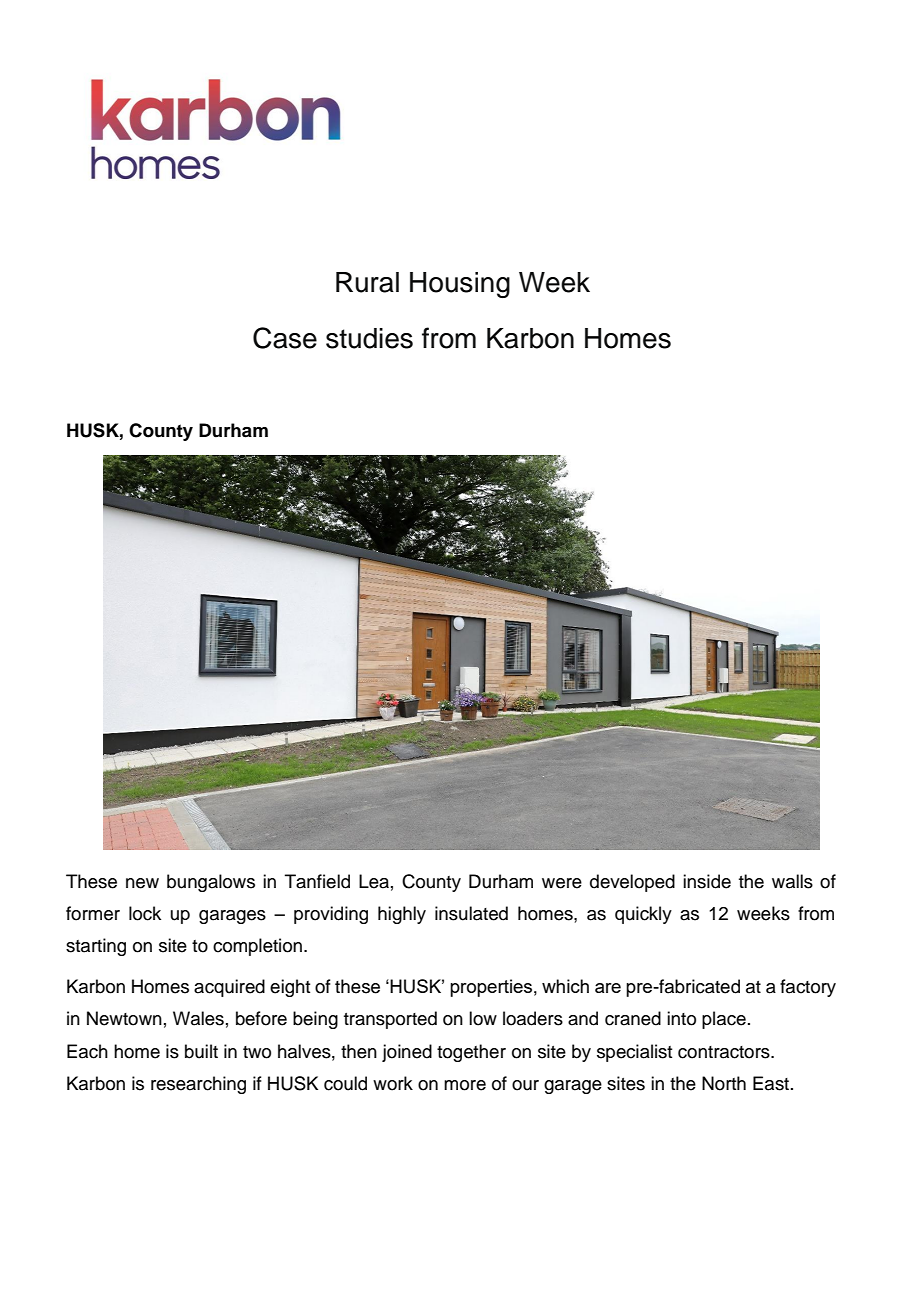 Image resolution: width=924 pixels, height=1308 pixels. Describe the element at coordinates (460, 285) in the image. I see `Housing` at that location.
